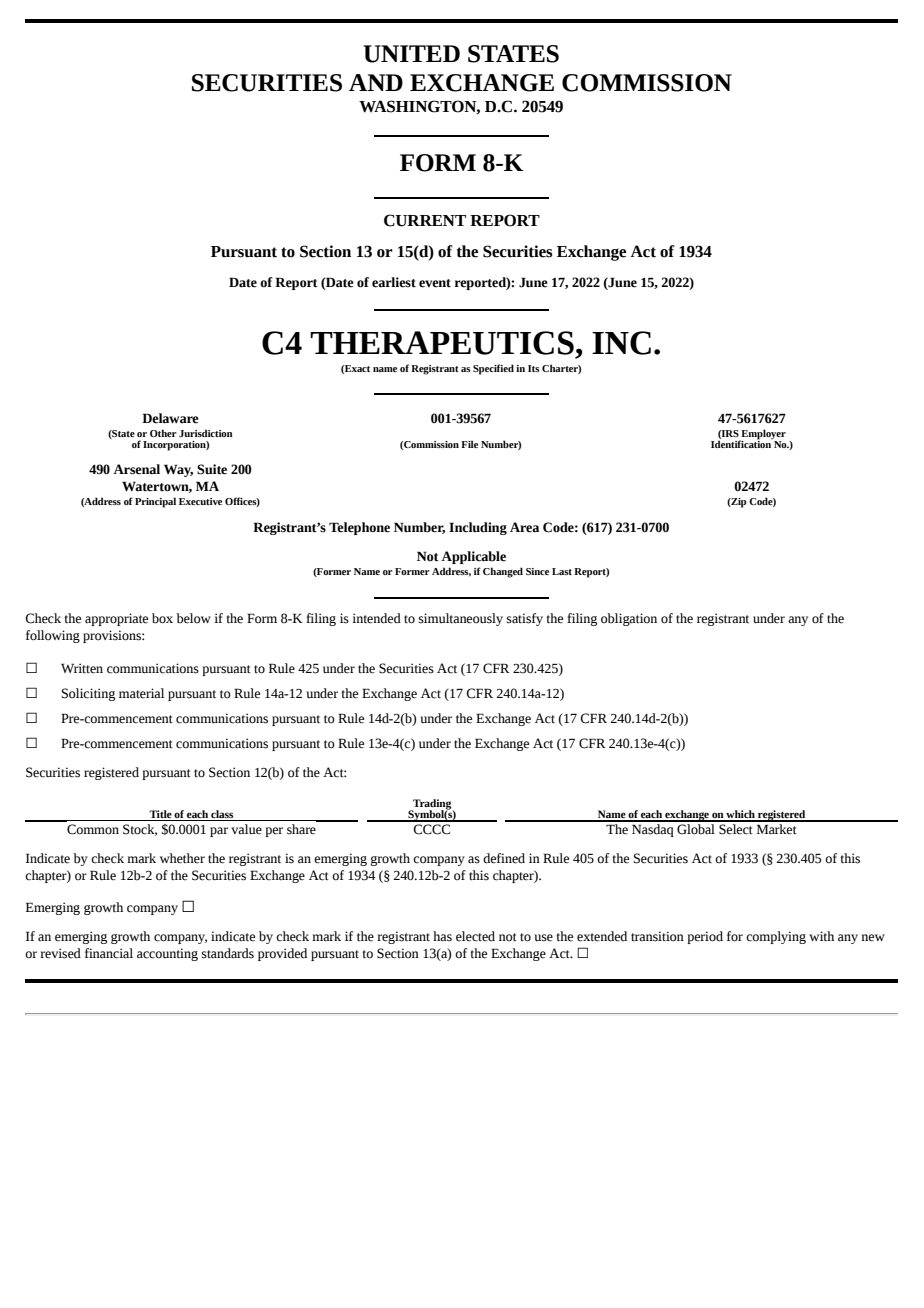  What do you see at coordinates (411, 54) in the screenshot?
I see `UNITED` at bounding box center [411, 54].
